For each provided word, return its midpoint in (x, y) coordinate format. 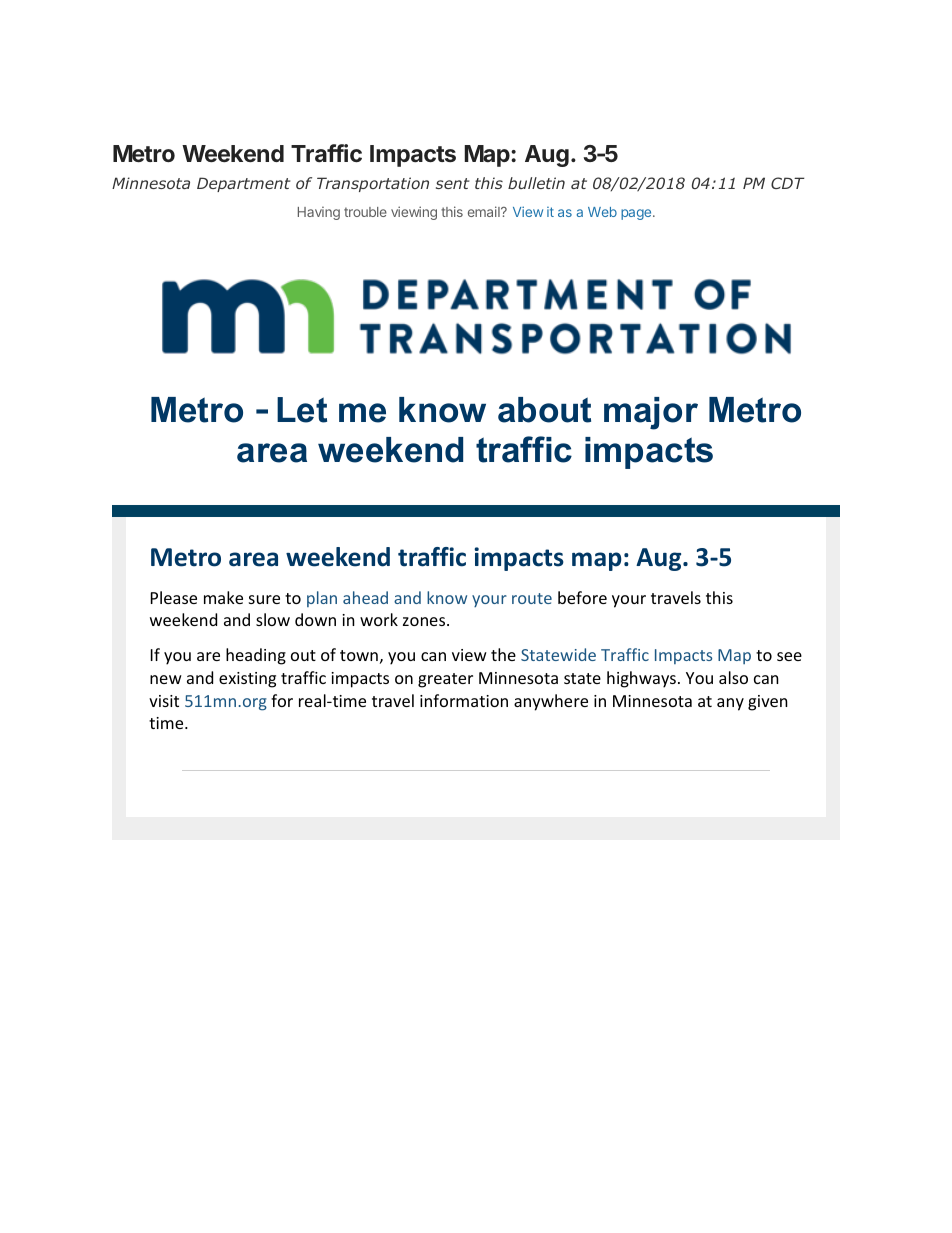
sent (452, 183)
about (544, 410)
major (651, 413)
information (464, 700)
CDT (788, 183)
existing (247, 680)
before (582, 597)
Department (243, 184)
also (733, 677)
